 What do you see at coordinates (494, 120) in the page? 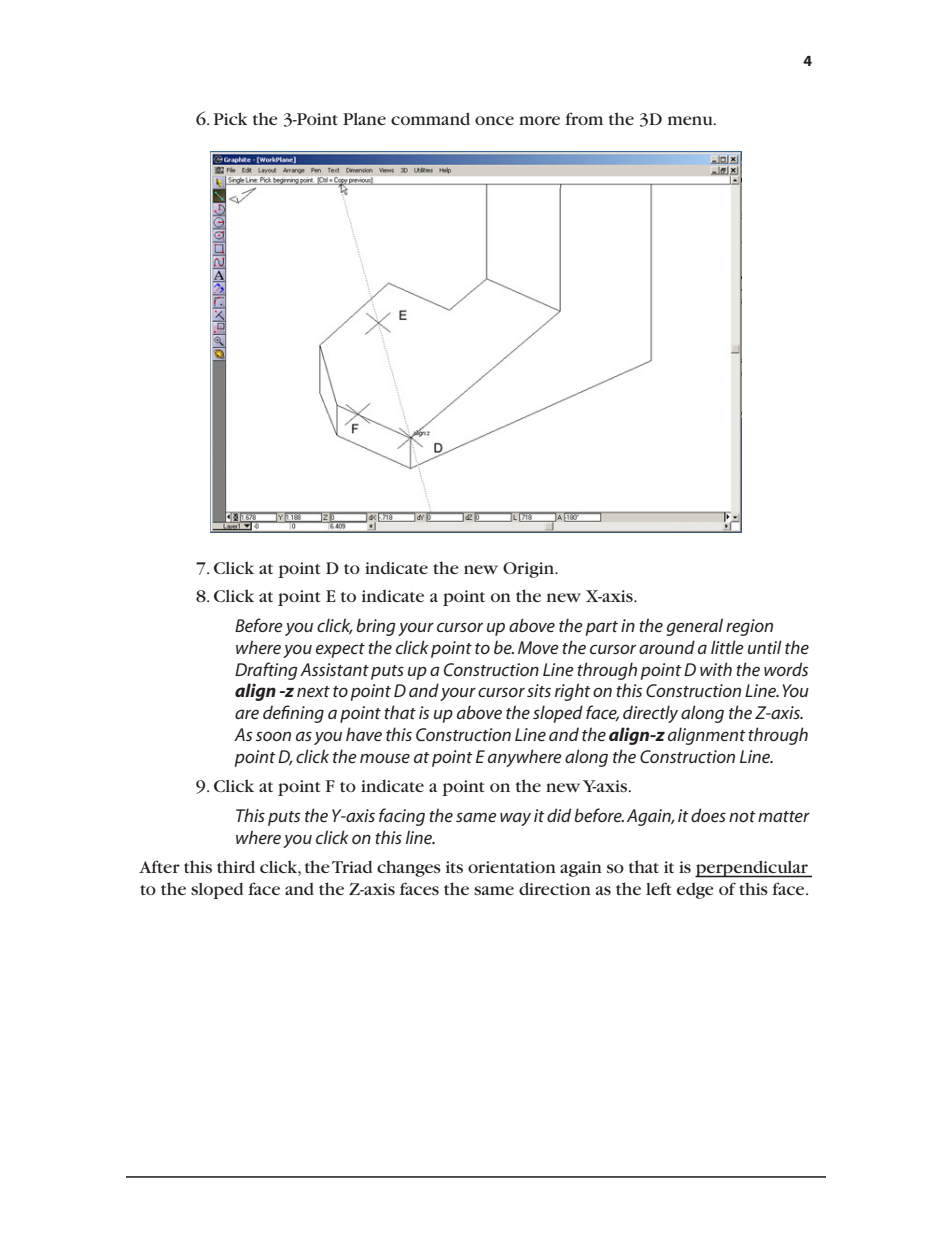
I see `once` at bounding box center [494, 120].
